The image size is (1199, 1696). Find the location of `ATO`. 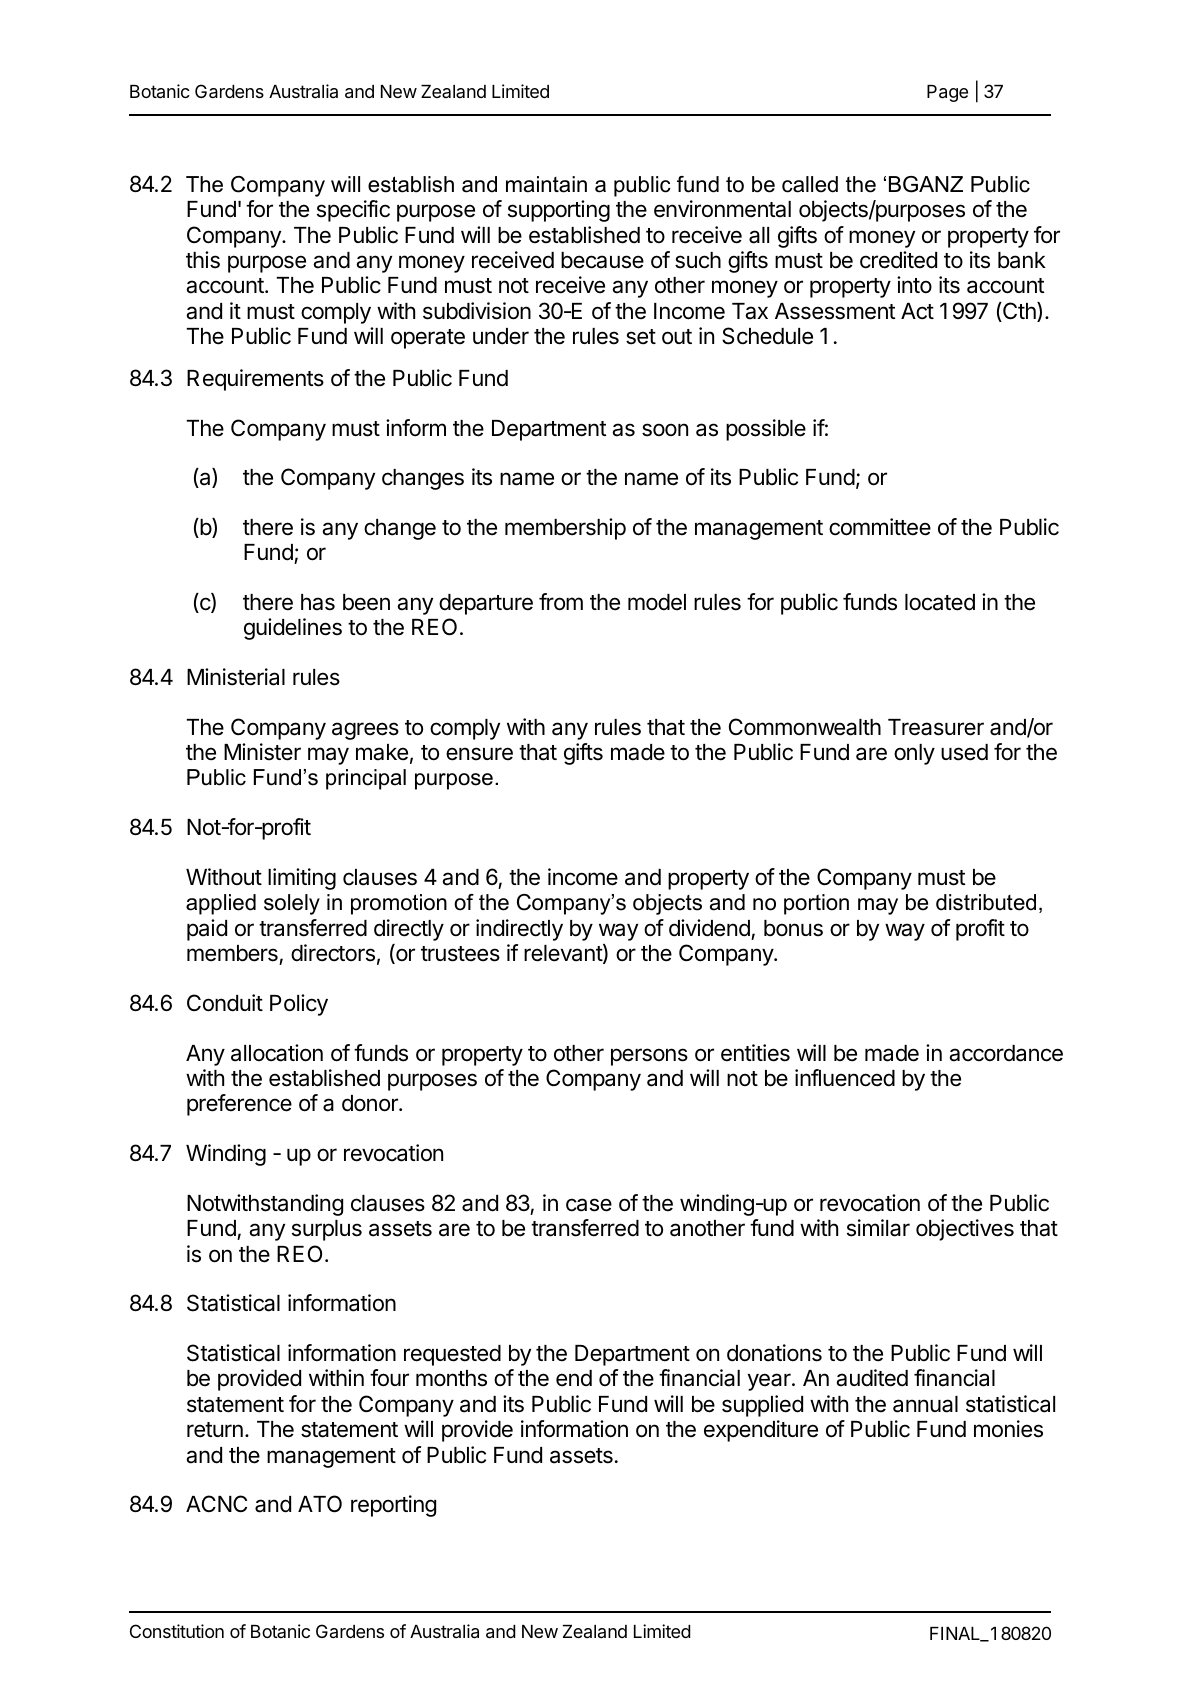

ATO is located at coordinates (320, 1504).
